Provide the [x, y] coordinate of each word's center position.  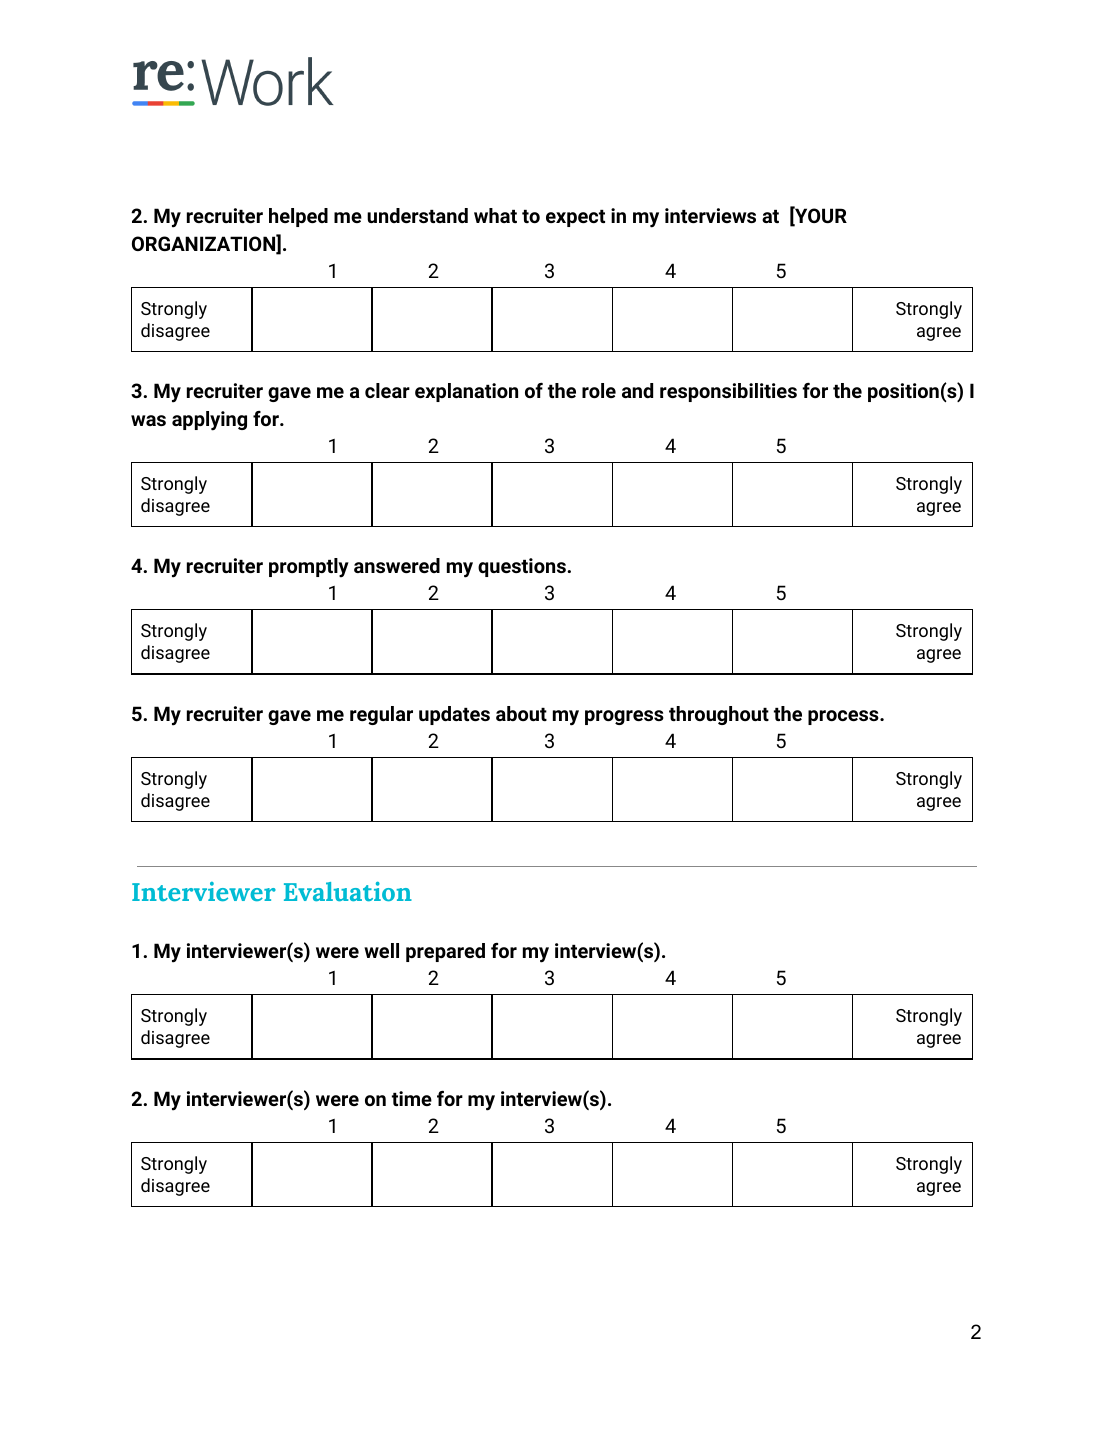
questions [523, 567]
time [412, 1098]
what [495, 215]
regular [381, 715]
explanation [466, 392]
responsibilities [728, 392]
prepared [445, 952]
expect [575, 218]
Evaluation [348, 891]
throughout [719, 715]
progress [624, 717]
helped [298, 217]
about [521, 713]
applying [209, 421]
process [844, 717]
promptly [309, 568]
